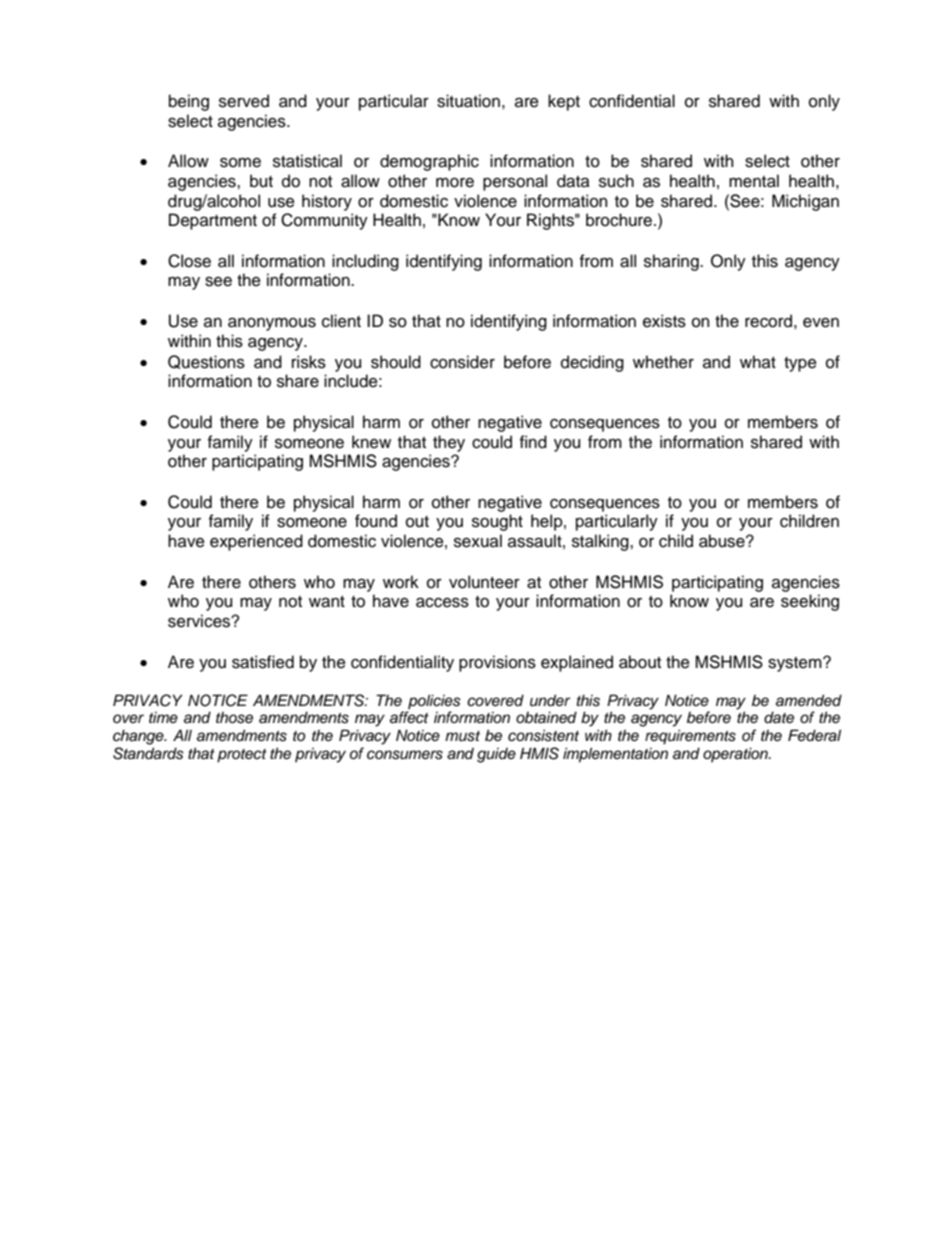  I want to click on served, so click(244, 101).
